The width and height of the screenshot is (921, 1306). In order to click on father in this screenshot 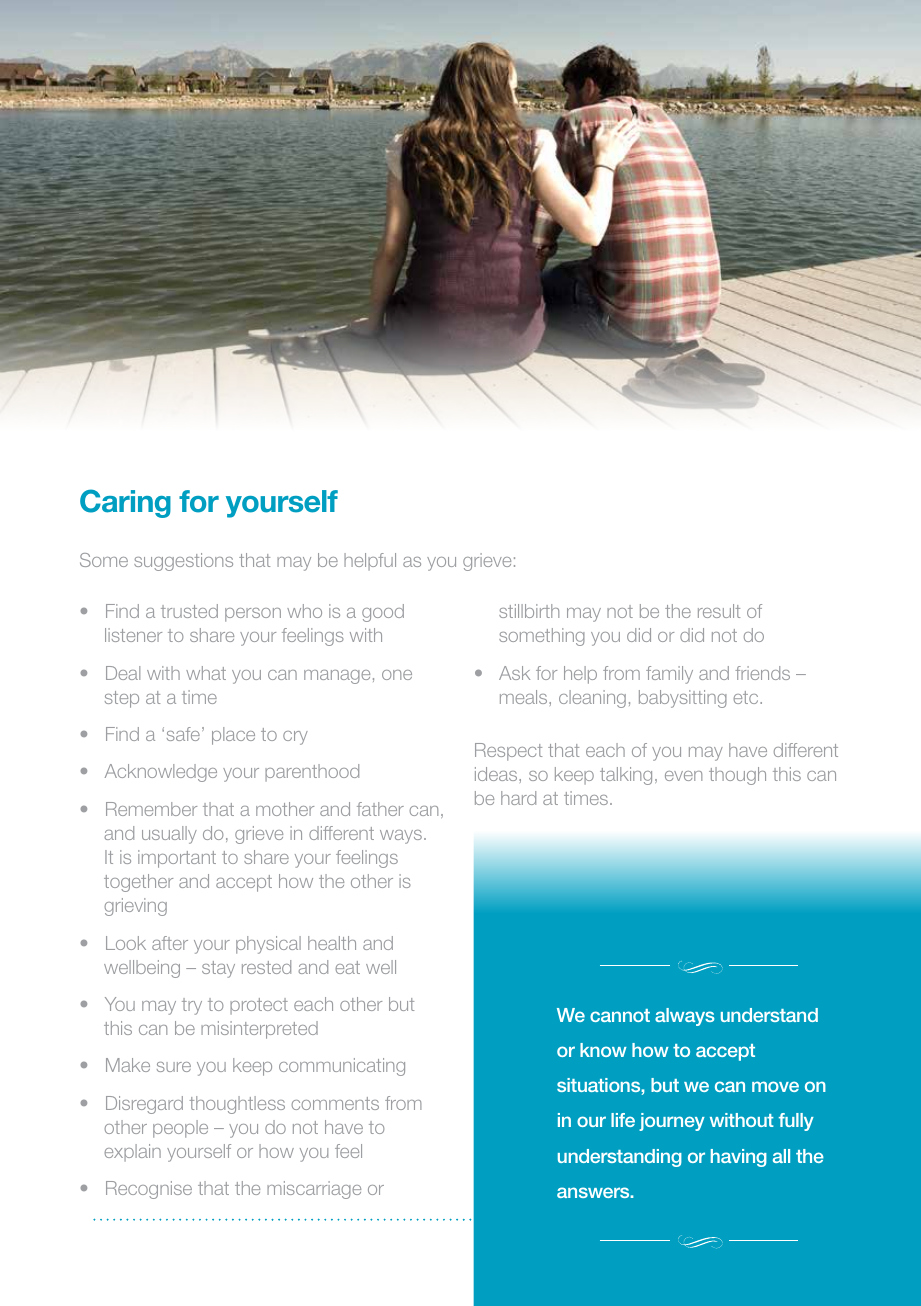, I will do `click(380, 809)`.
